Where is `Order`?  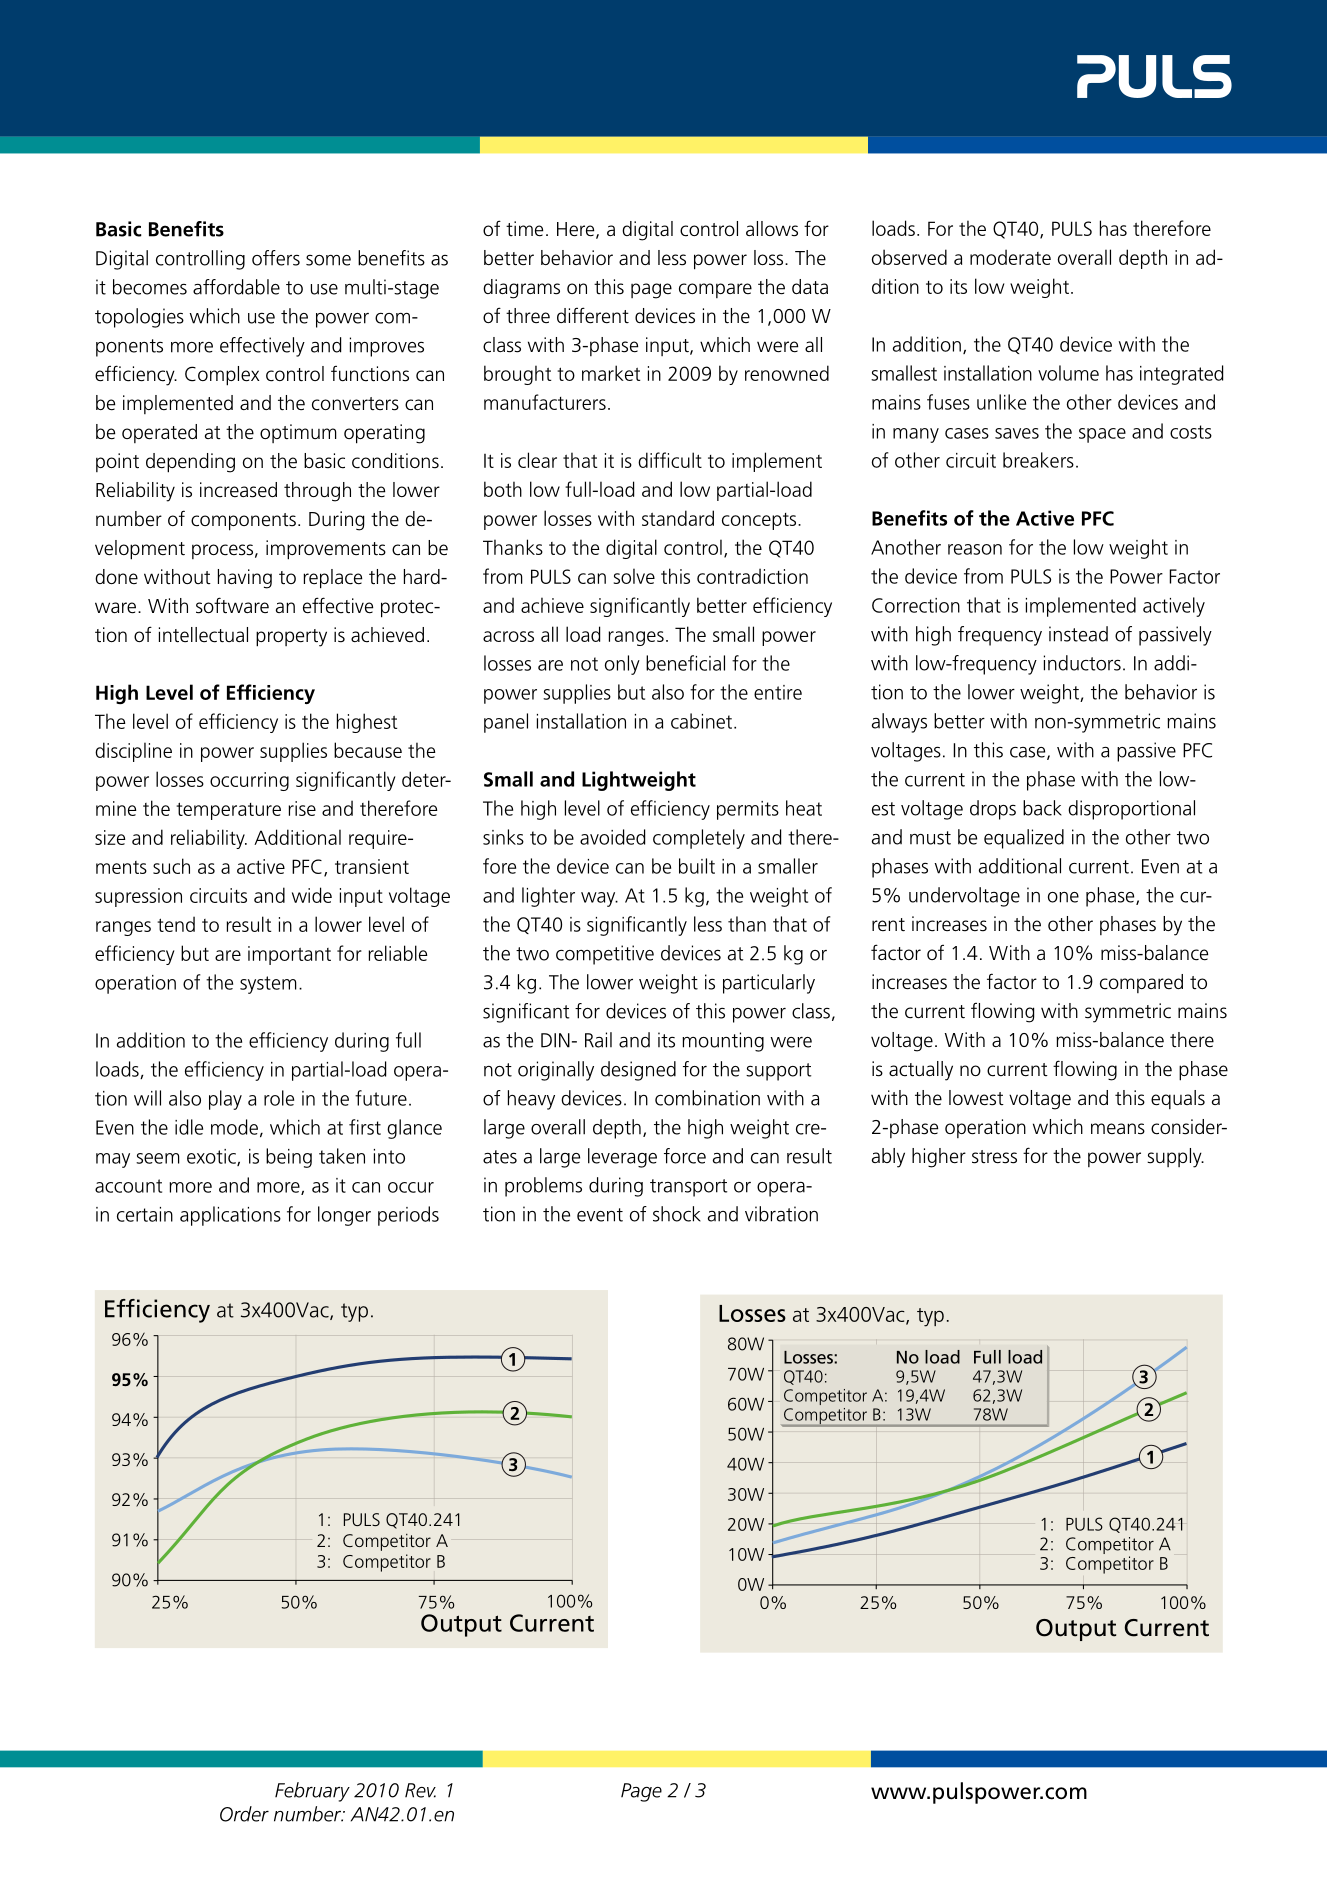
Order is located at coordinates (244, 1814).
